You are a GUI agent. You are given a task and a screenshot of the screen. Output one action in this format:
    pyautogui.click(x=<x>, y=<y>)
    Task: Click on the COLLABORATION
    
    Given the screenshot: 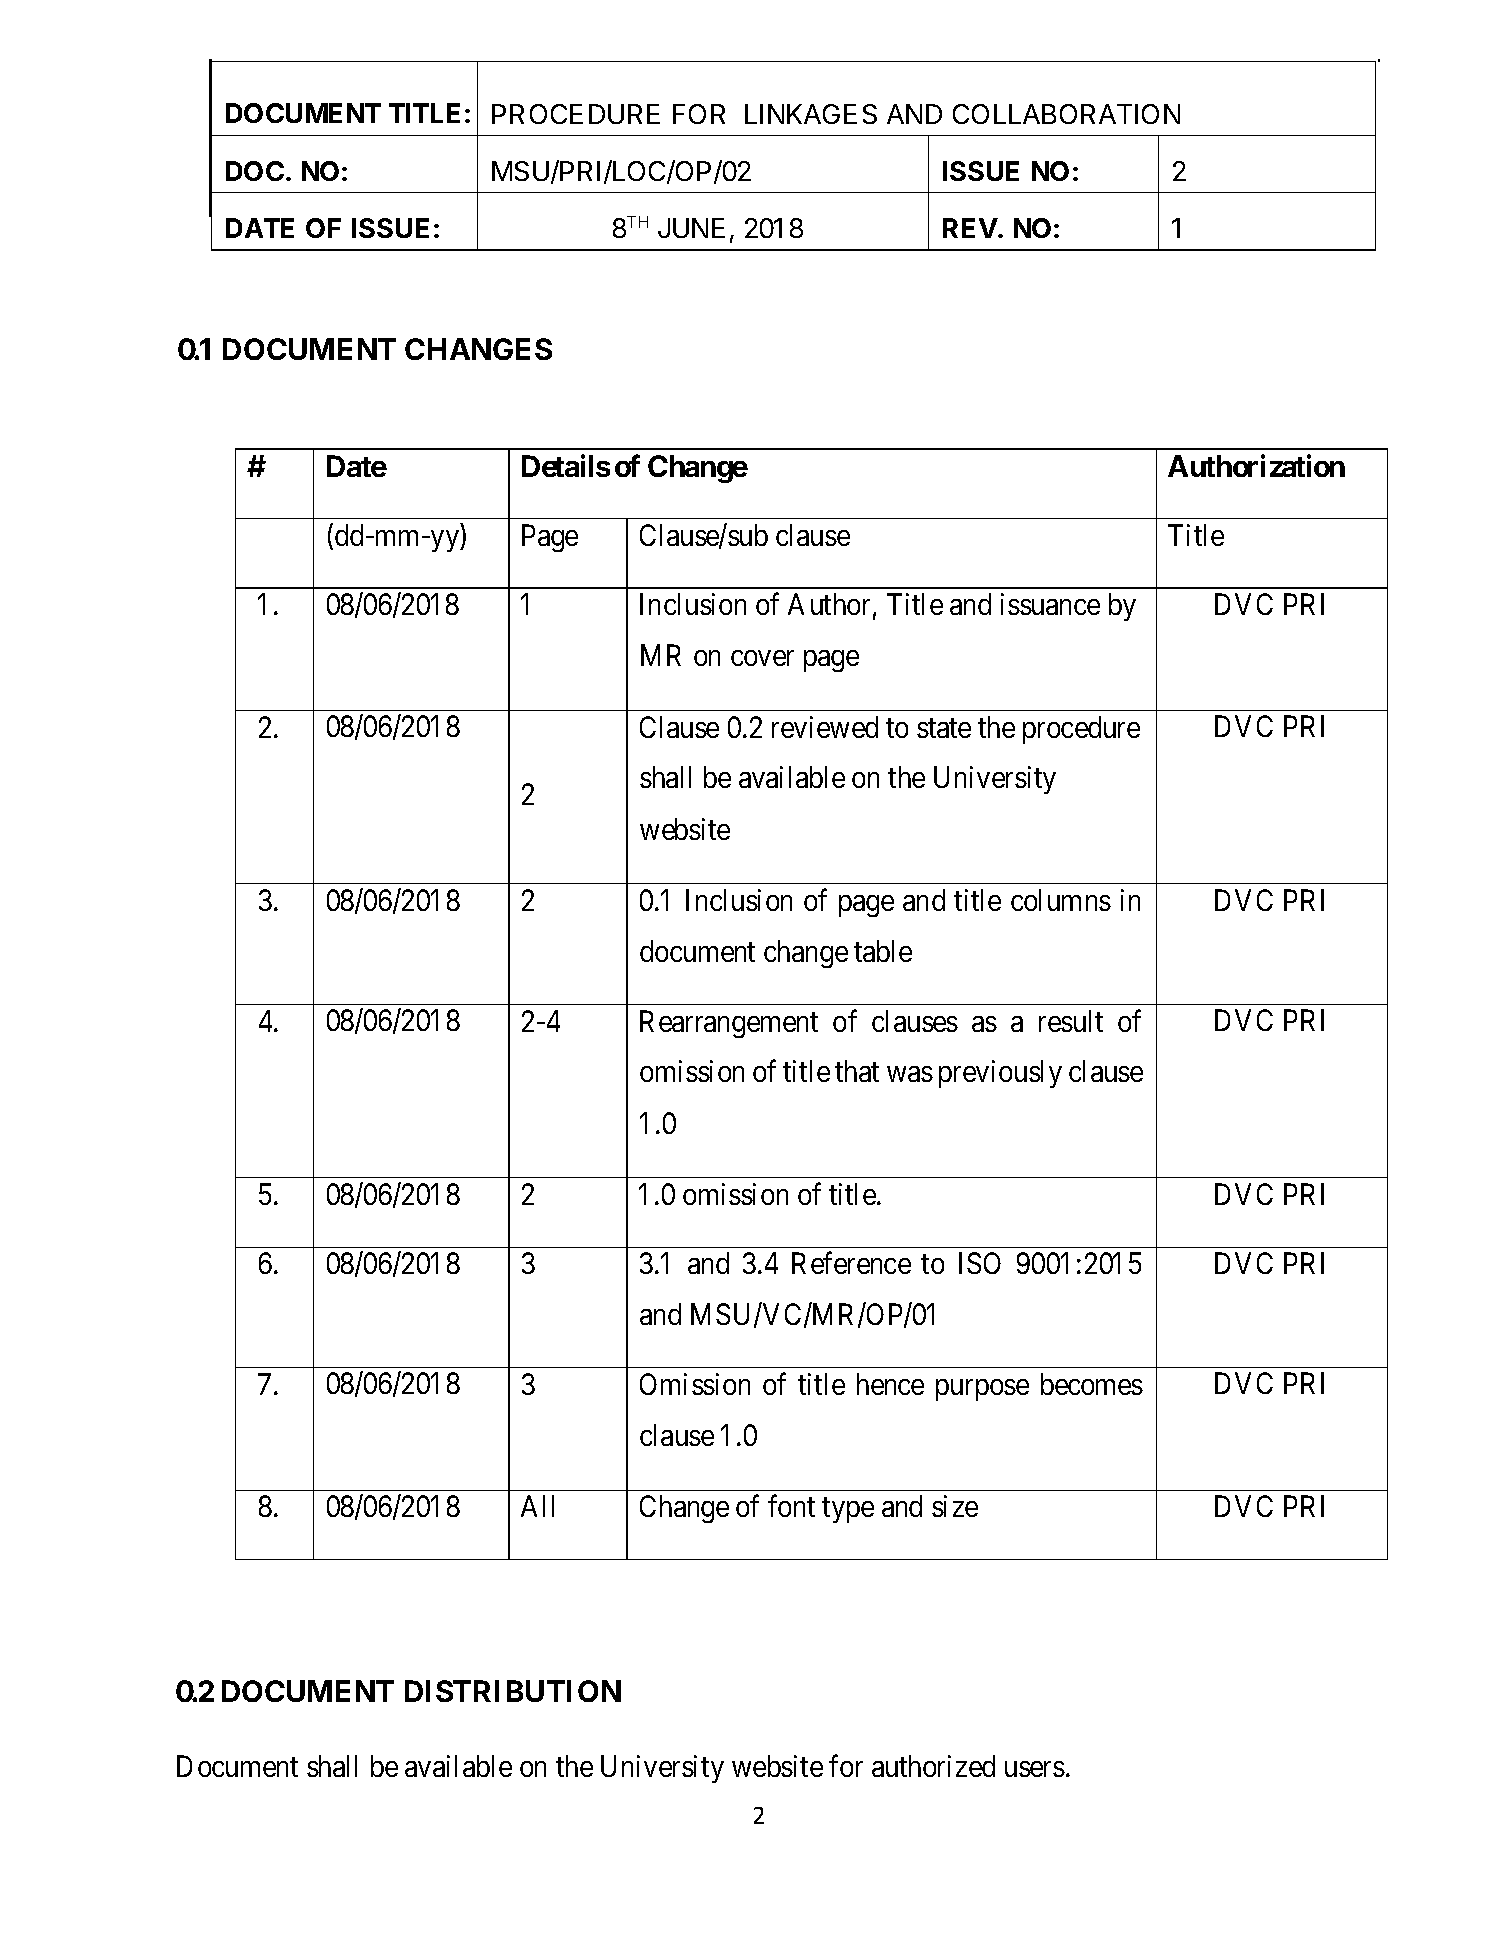 What is the action you would take?
    pyautogui.click(x=1066, y=114)
